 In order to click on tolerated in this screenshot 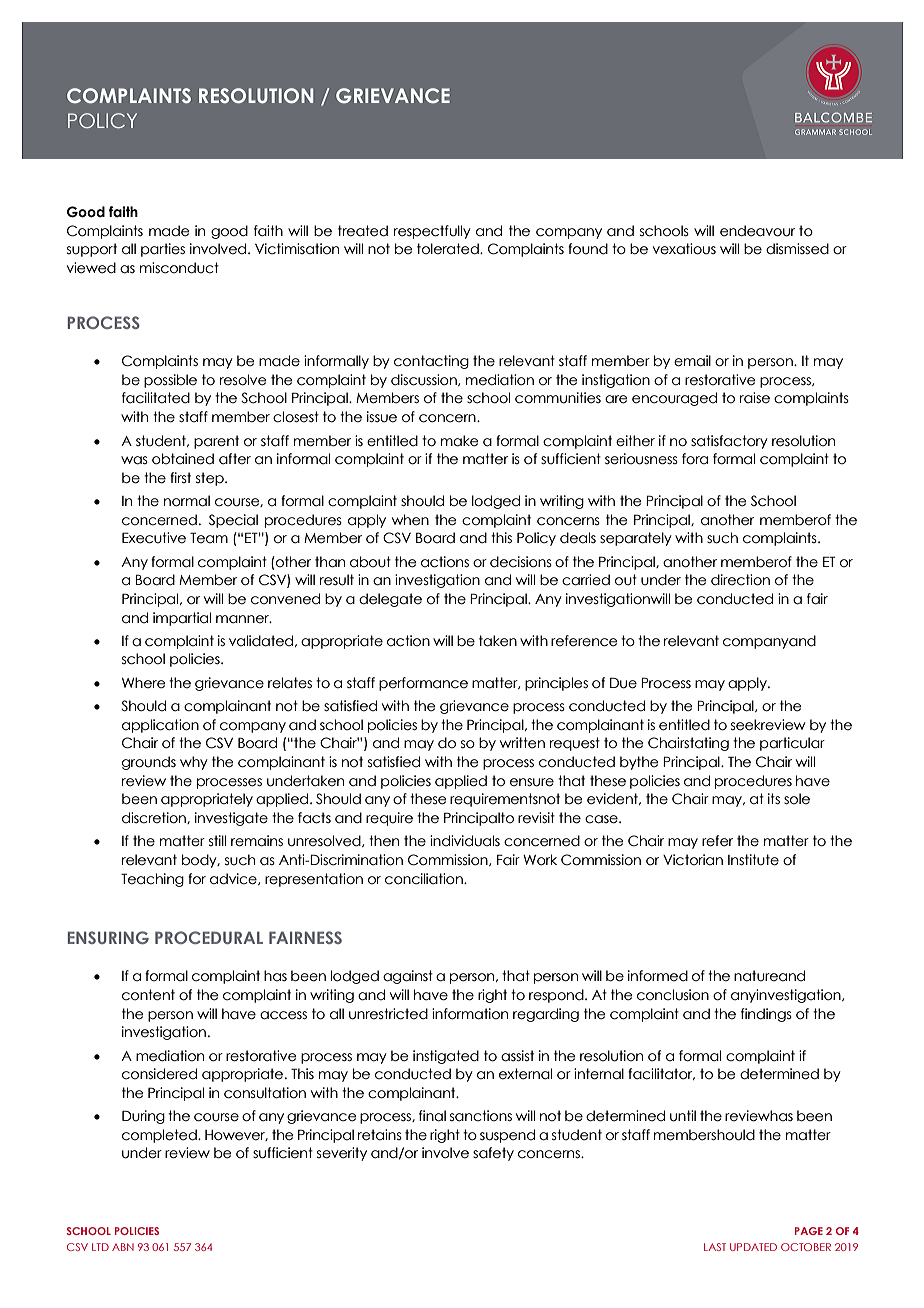, I will do `click(449, 249)`.
